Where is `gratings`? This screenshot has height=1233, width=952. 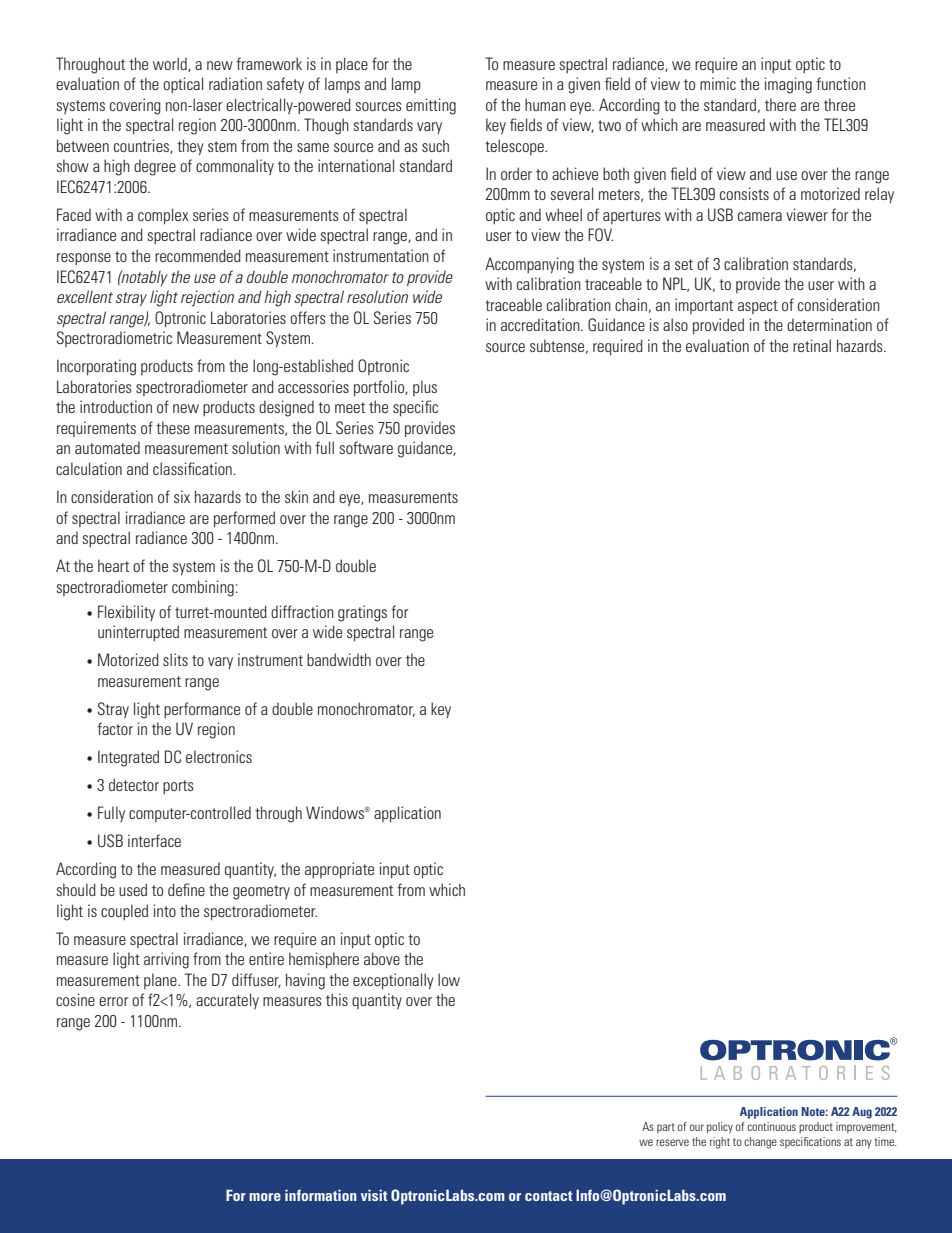
gratings is located at coordinates (362, 613).
